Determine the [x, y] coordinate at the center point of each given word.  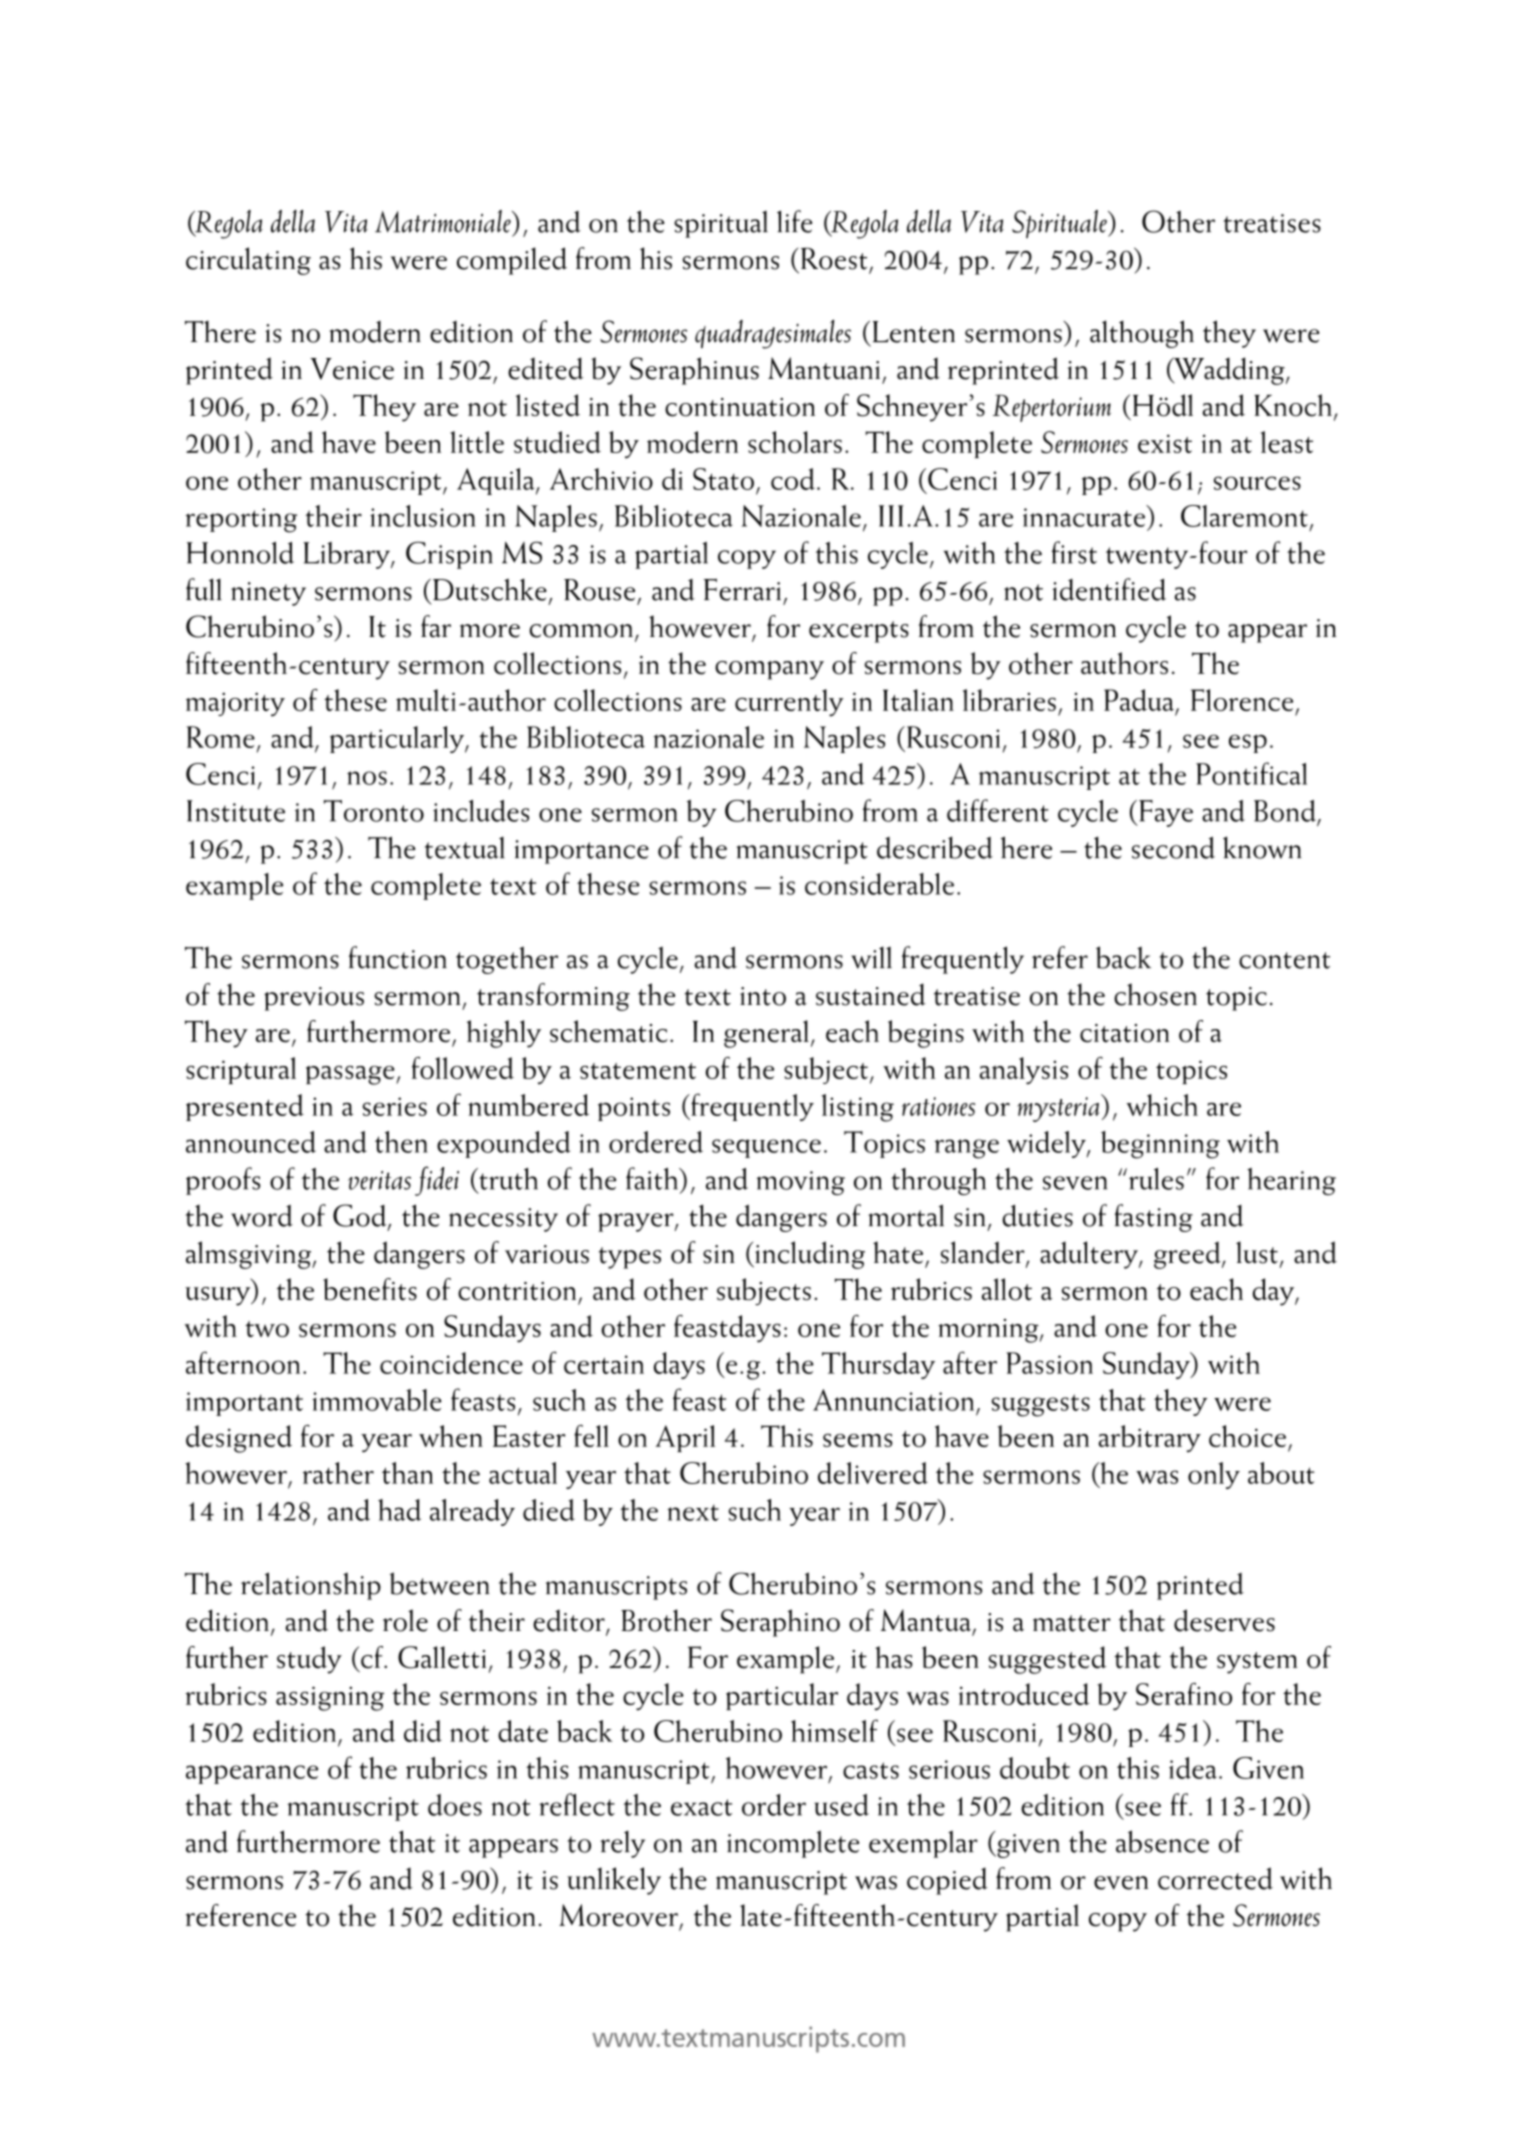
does [455, 1805]
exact [701, 1807]
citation [1124, 1033]
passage [351, 1075]
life [794, 221]
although [1142, 334]
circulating [248, 261]
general [766, 1034]
